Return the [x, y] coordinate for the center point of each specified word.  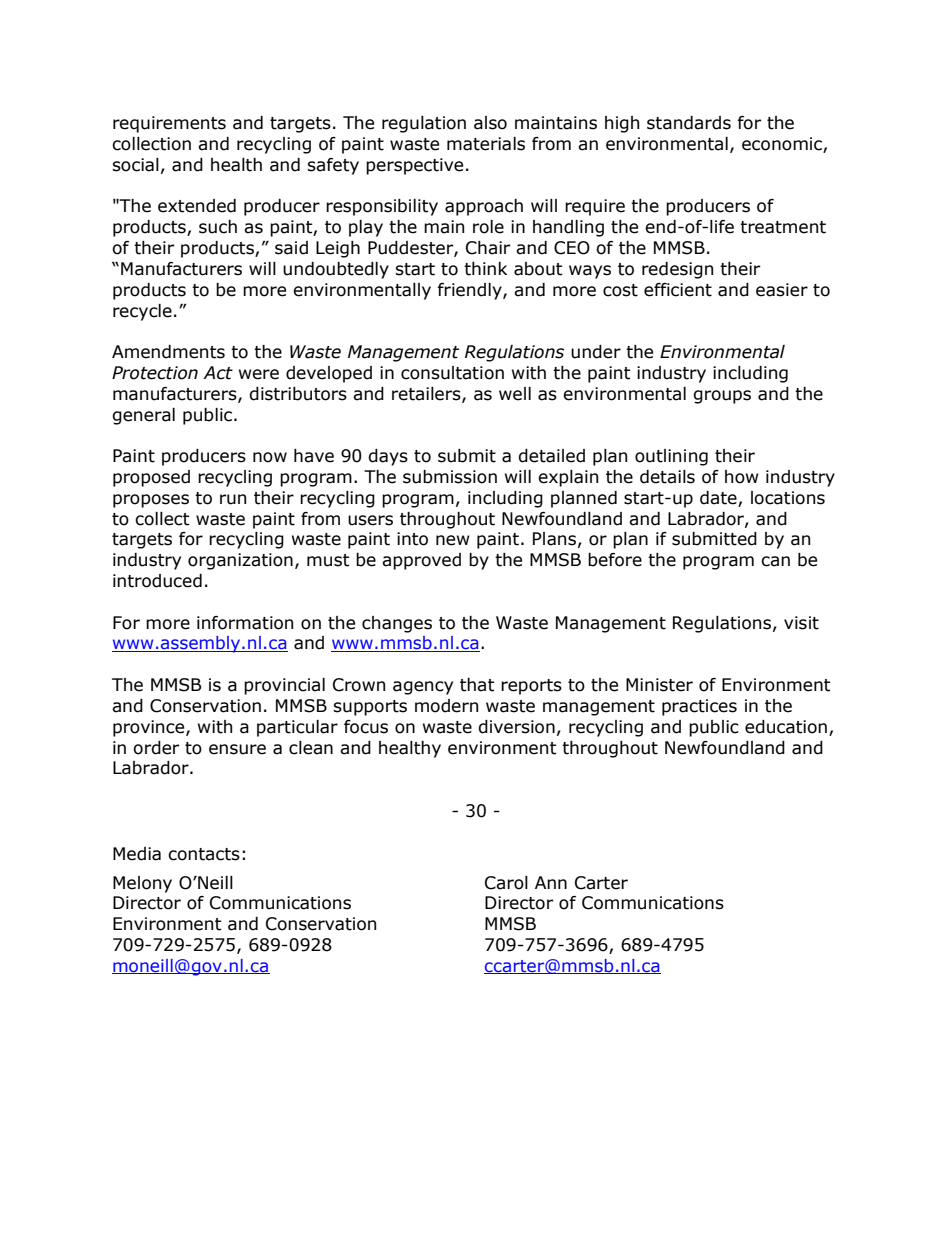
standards [689, 123]
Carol [506, 883]
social [135, 165]
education [786, 727]
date [718, 498]
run [233, 499]
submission [450, 477]
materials [486, 144]
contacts [204, 854]
